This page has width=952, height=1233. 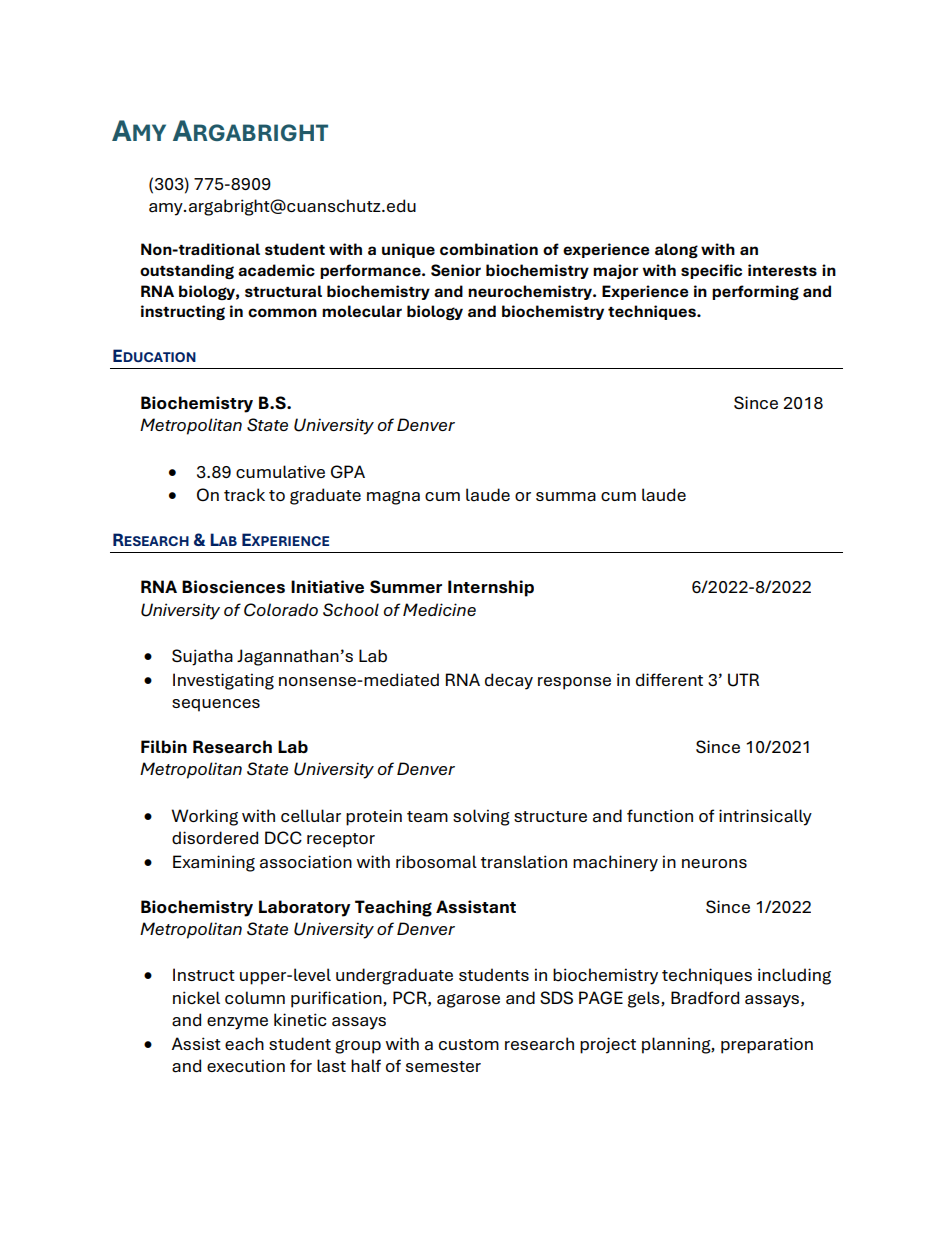 I want to click on DCC, so click(x=283, y=837).
